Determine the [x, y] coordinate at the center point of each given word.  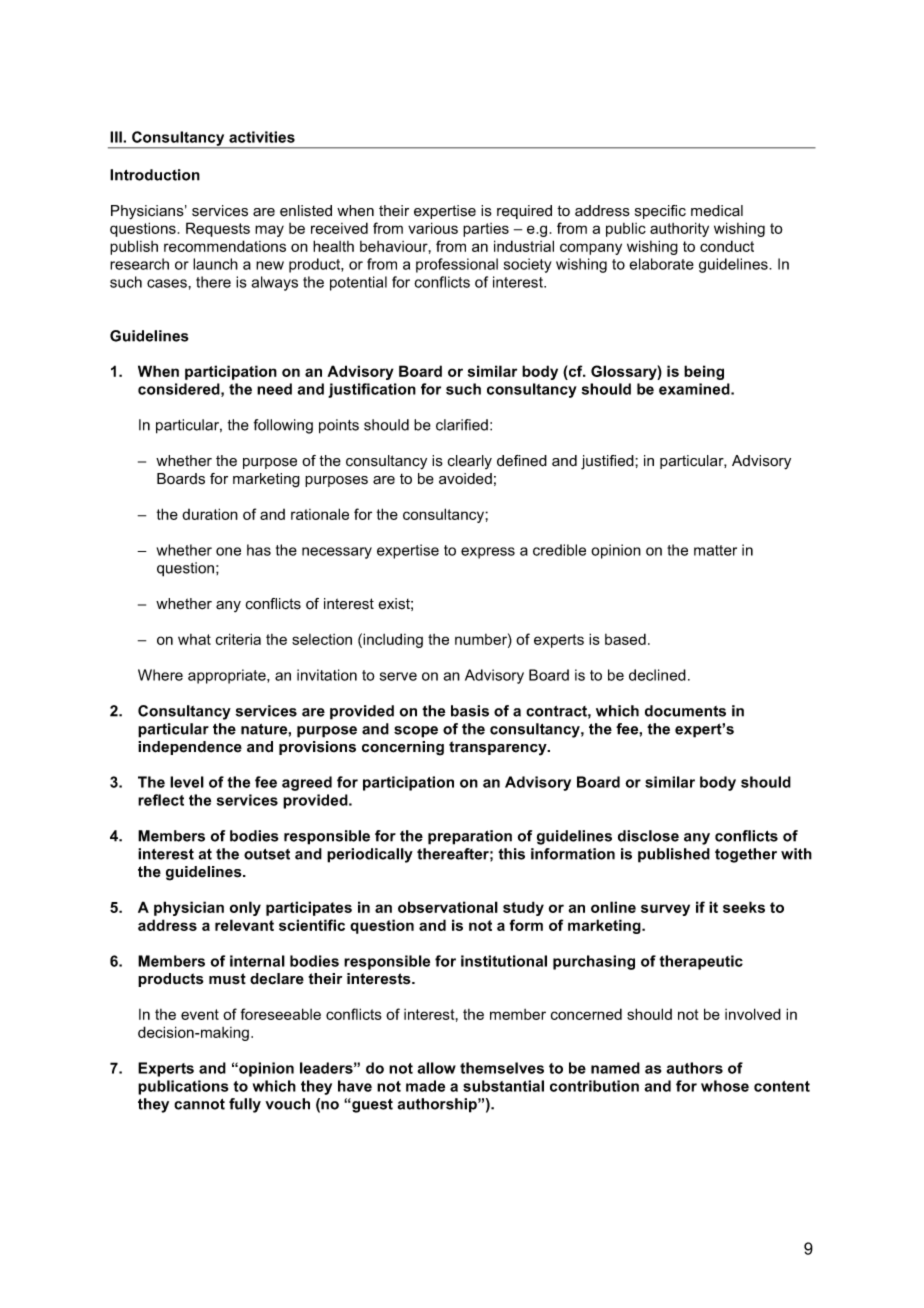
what [194, 639]
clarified [462, 425]
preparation [470, 837]
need [274, 389]
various [433, 228]
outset [267, 854]
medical [717, 211]
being [704, 372]
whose [725, 1086]
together [746, 855]
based [625, 639]
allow [436, 1068]
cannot [199, 1104]
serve [398, 676]
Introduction [155, 175]
